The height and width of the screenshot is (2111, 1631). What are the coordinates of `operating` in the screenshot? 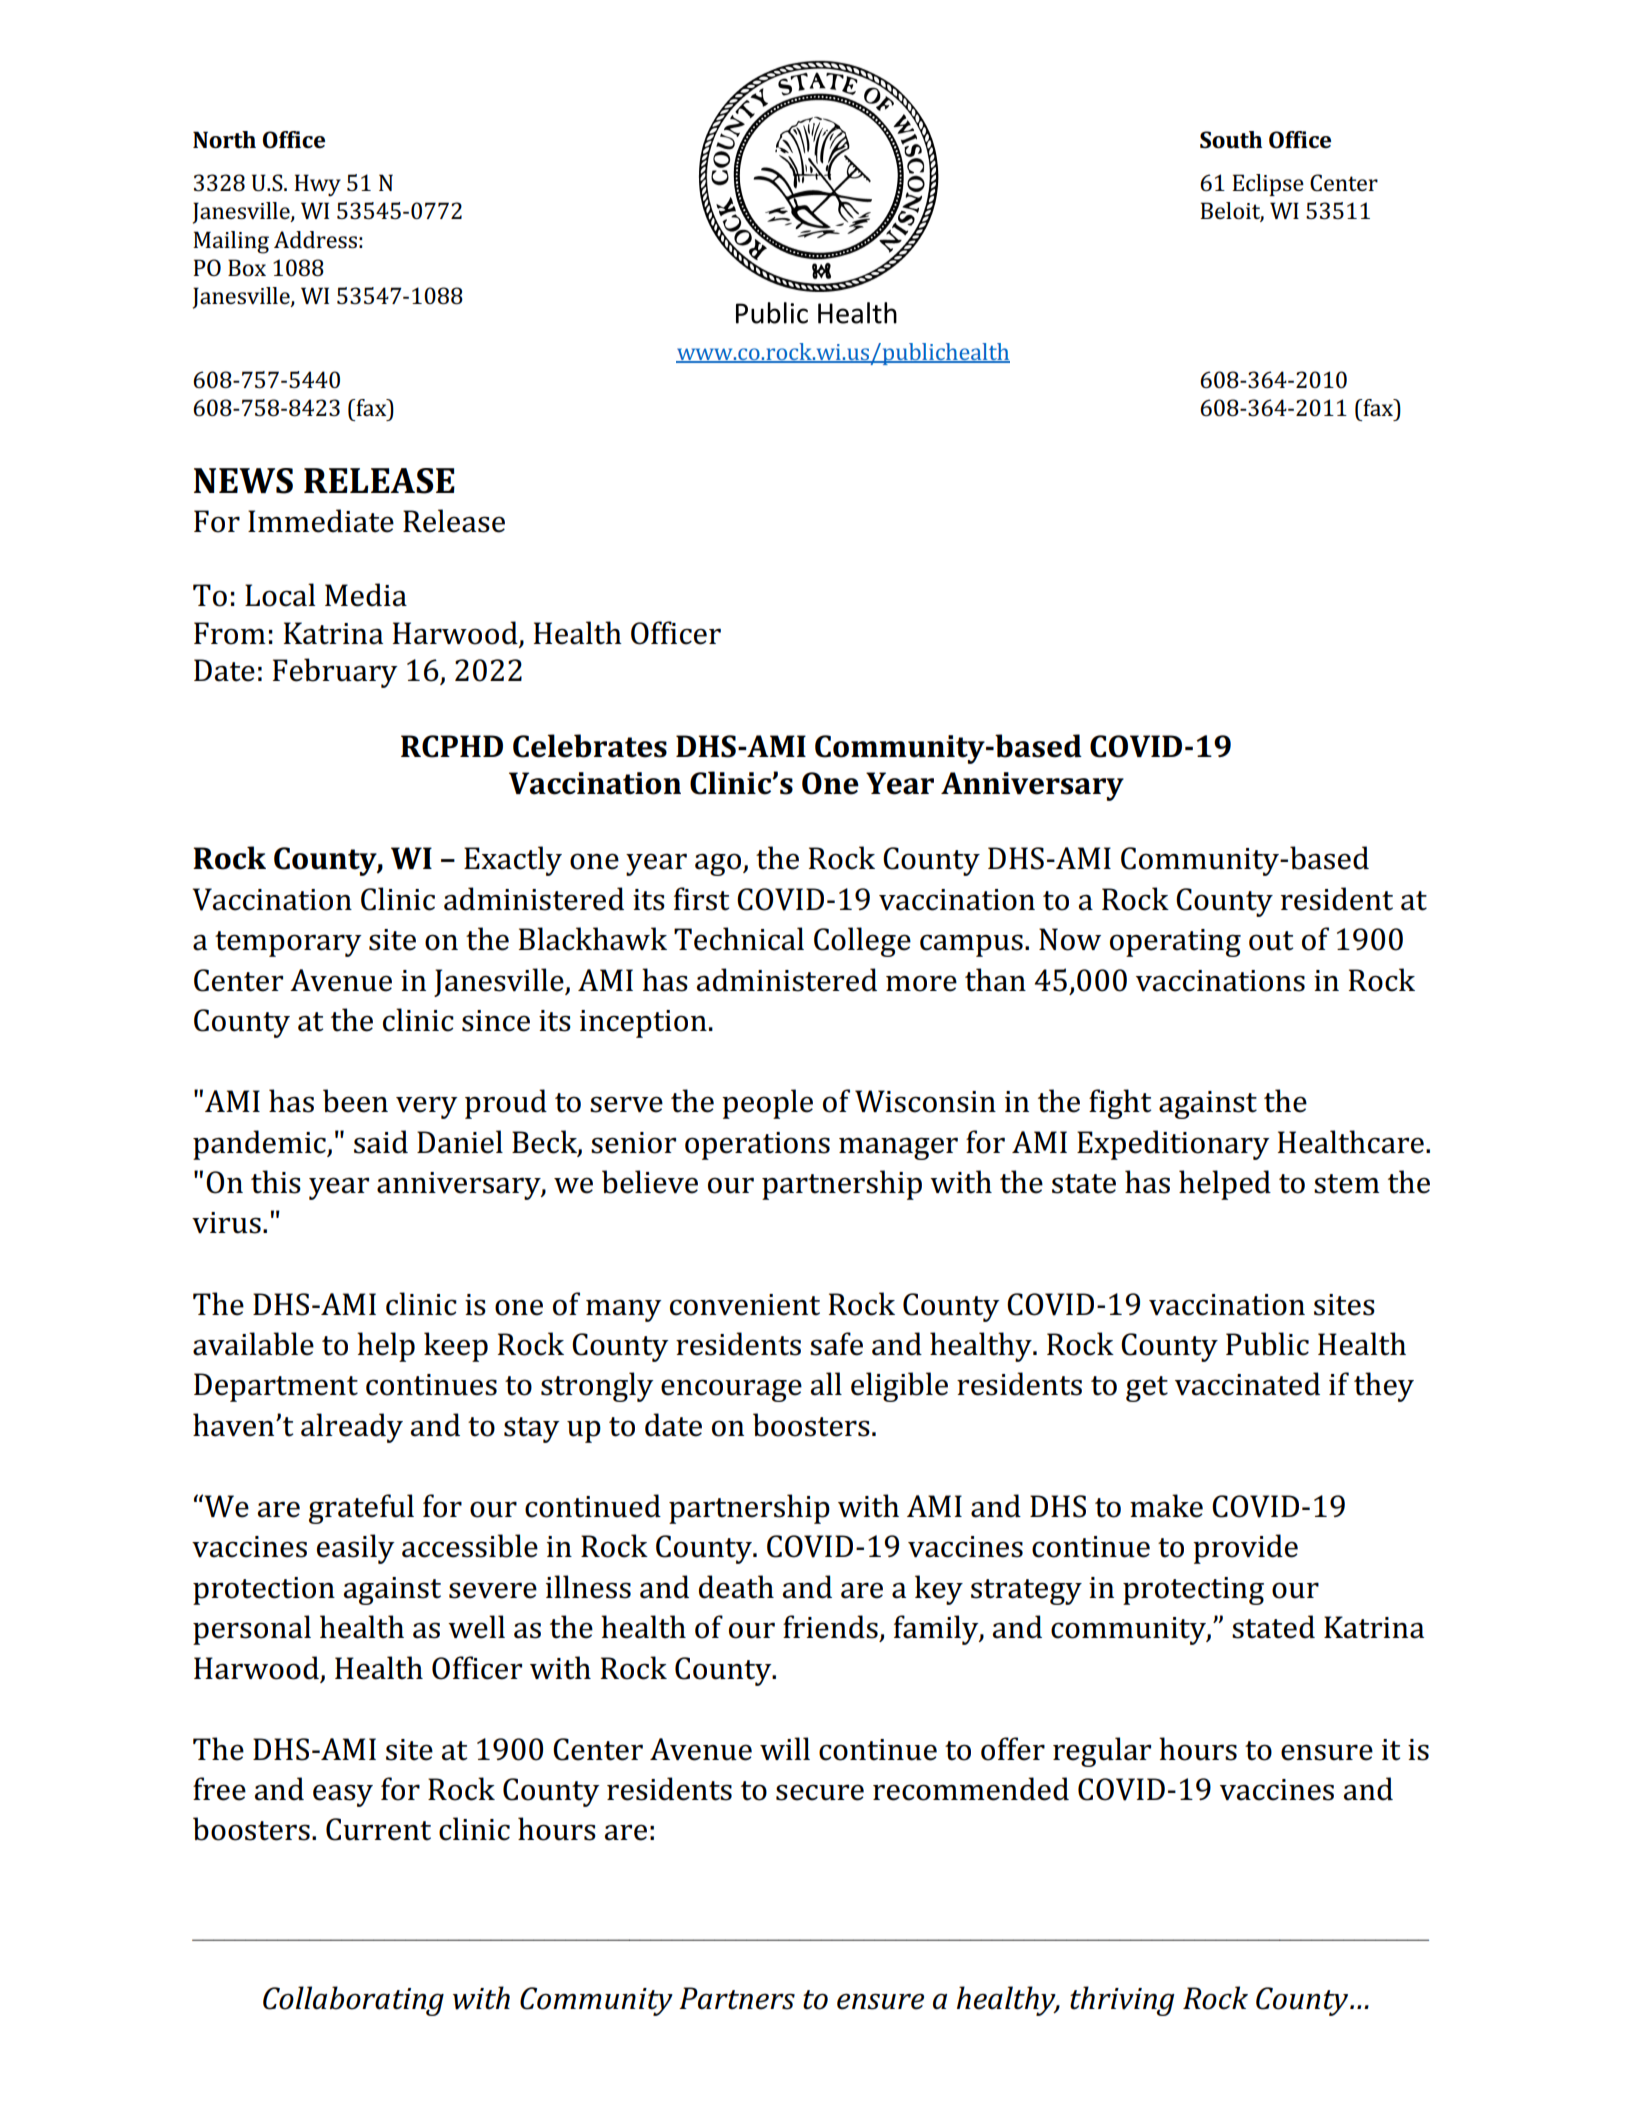 It's located at (1175, 943).
